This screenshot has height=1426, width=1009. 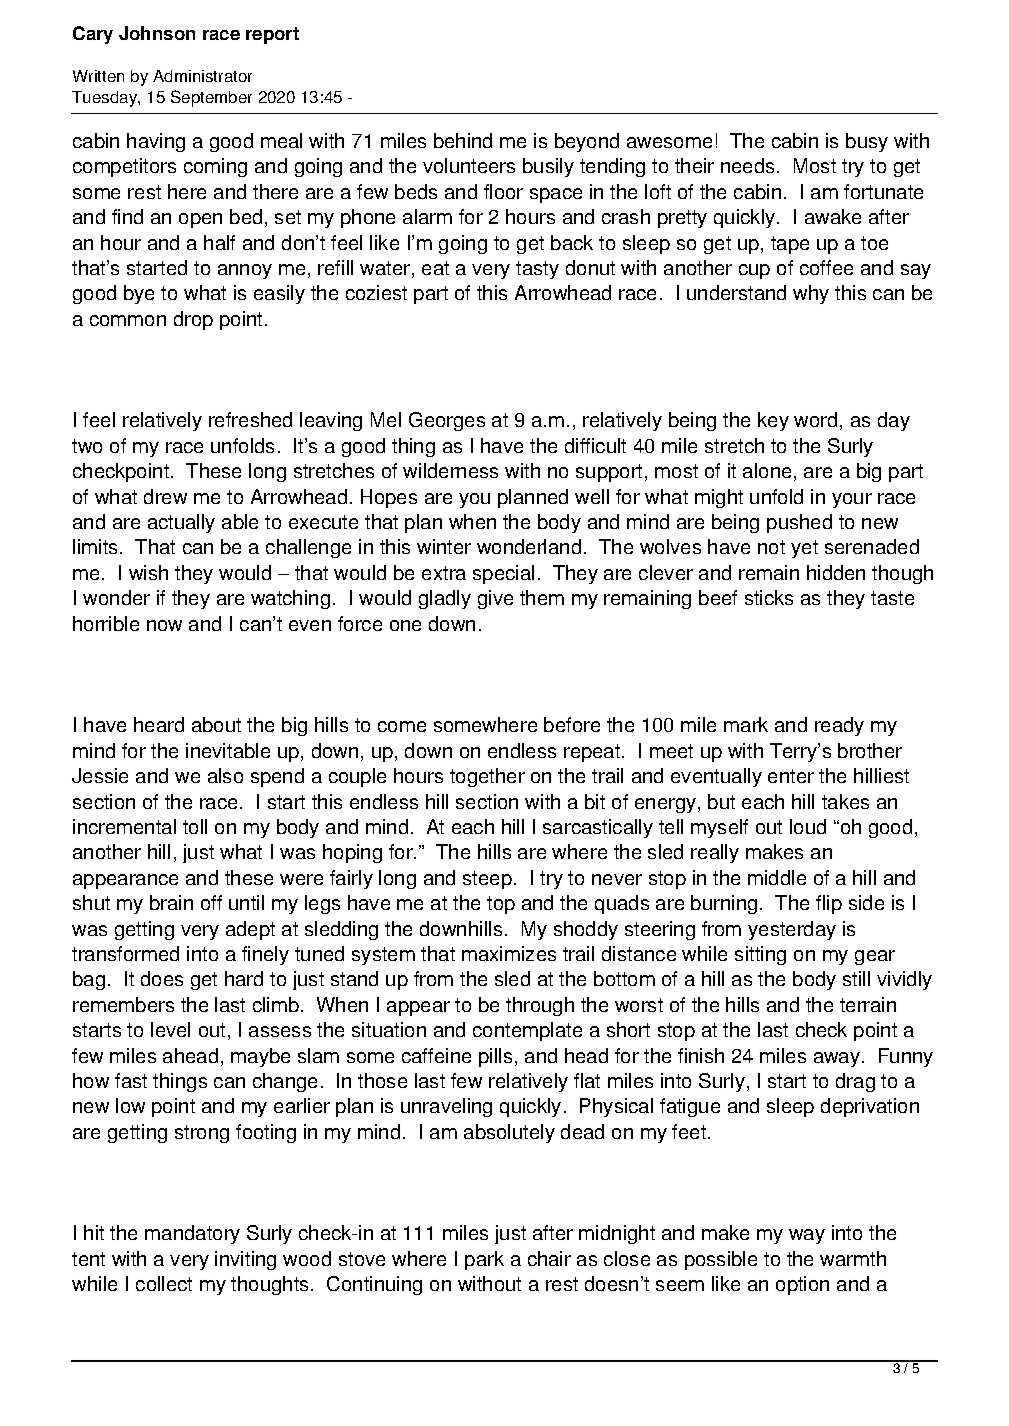 What do you see at coordinates (463, 140) in the screenshot?
I see `behind` at bounding box center [463, 140].
